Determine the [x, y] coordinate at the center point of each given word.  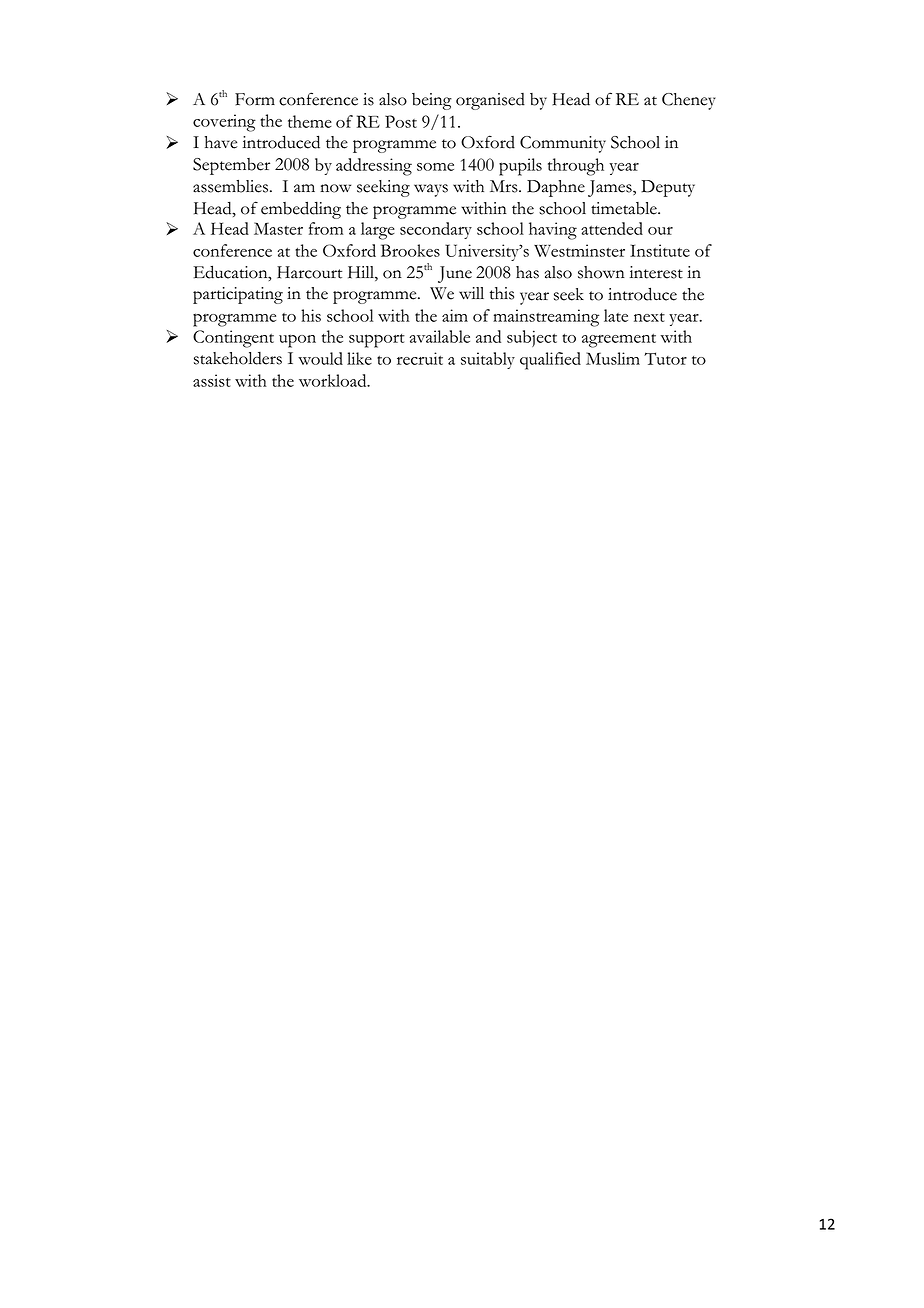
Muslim [613, 358]
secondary [436, 230]
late [616, 315]
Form [255, 99]
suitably [488, 360]
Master [278, 228]
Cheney [689, 101]
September [231, 166]
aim [455, 315]
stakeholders [238, 358]
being [432, 101]
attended [612, 228]
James [611, 188]
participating [238, 295]
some [435, 167]
